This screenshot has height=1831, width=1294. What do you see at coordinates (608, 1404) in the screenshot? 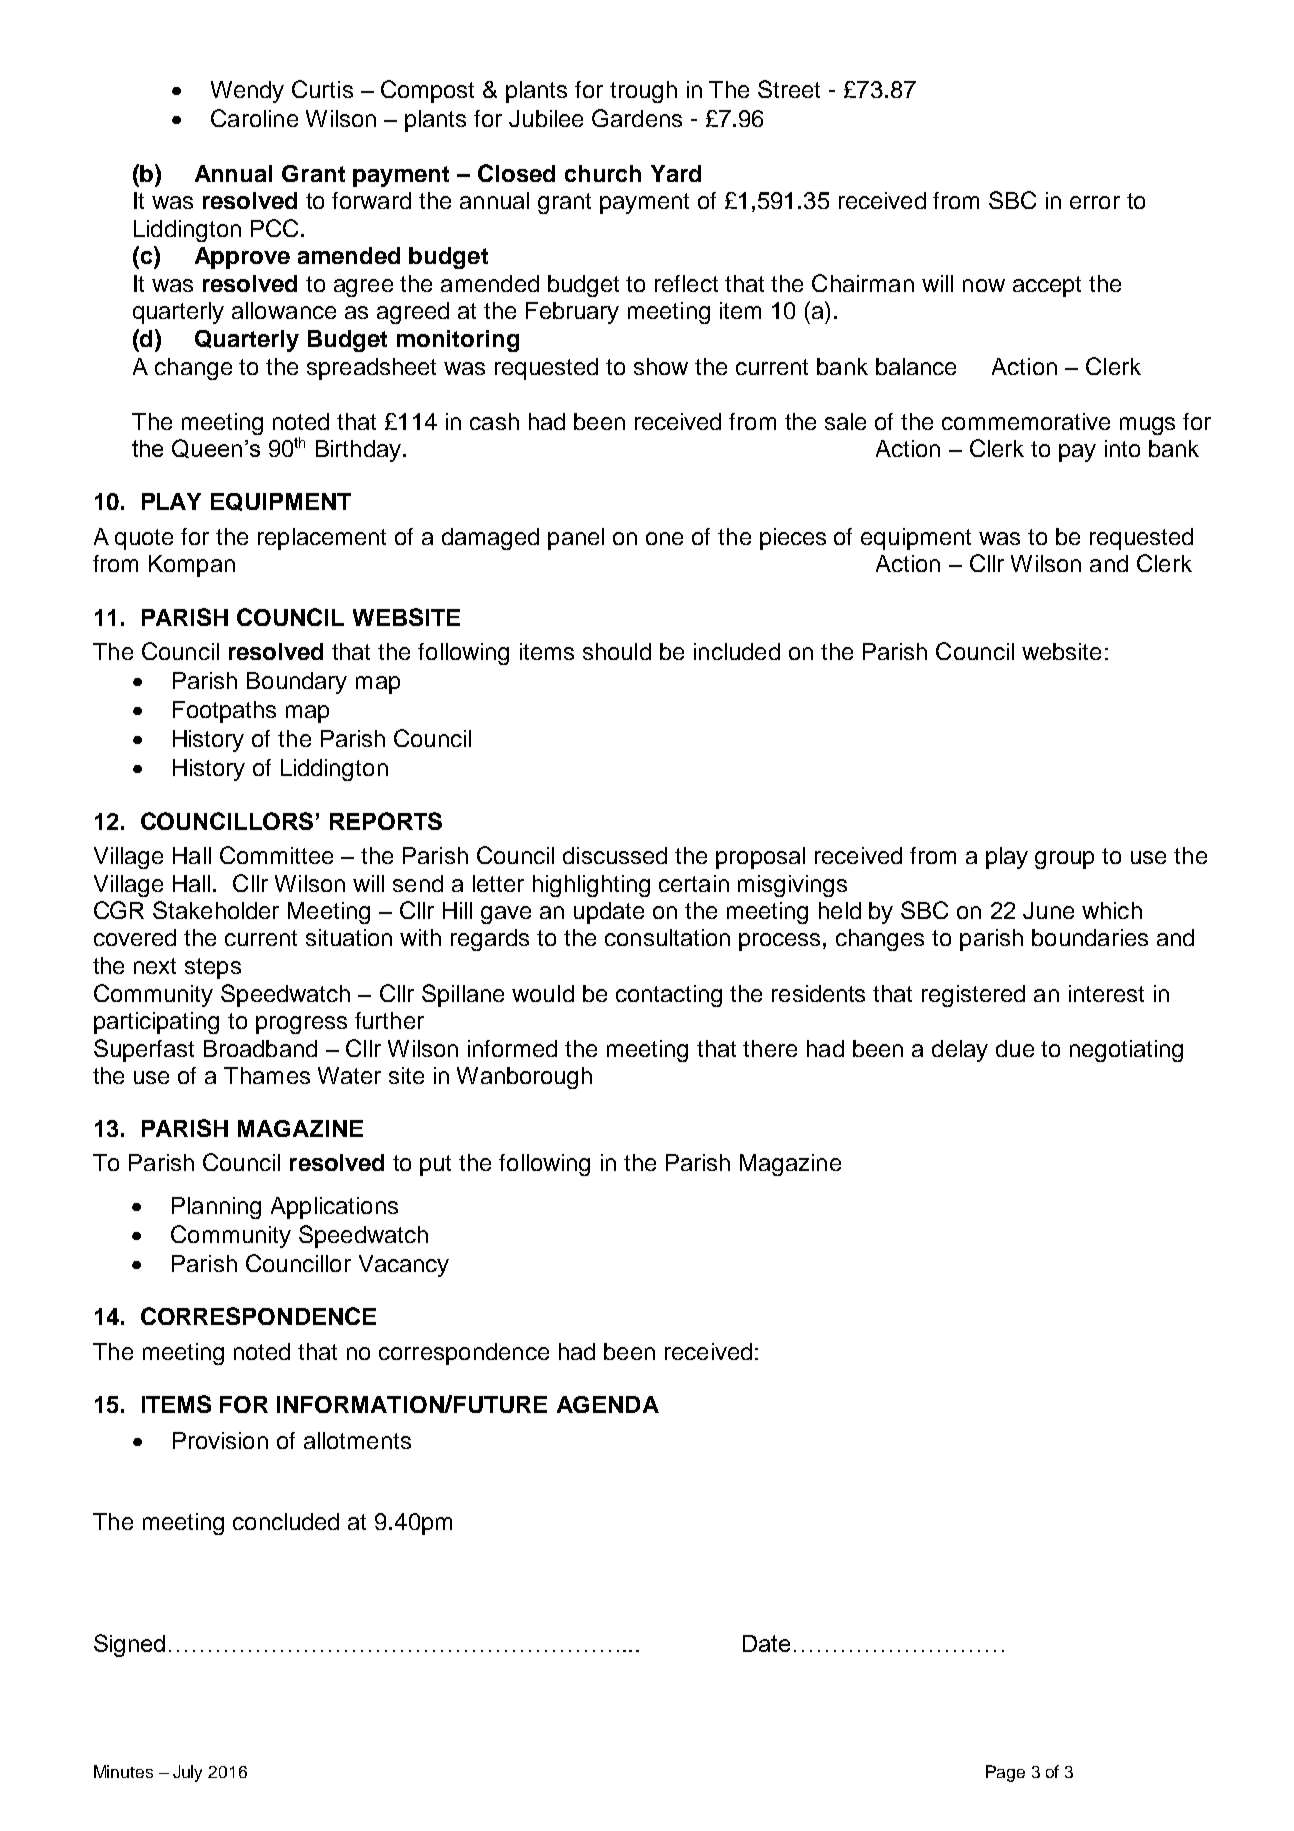
I see `AGENDA` at bounding box center [608, 1404].
